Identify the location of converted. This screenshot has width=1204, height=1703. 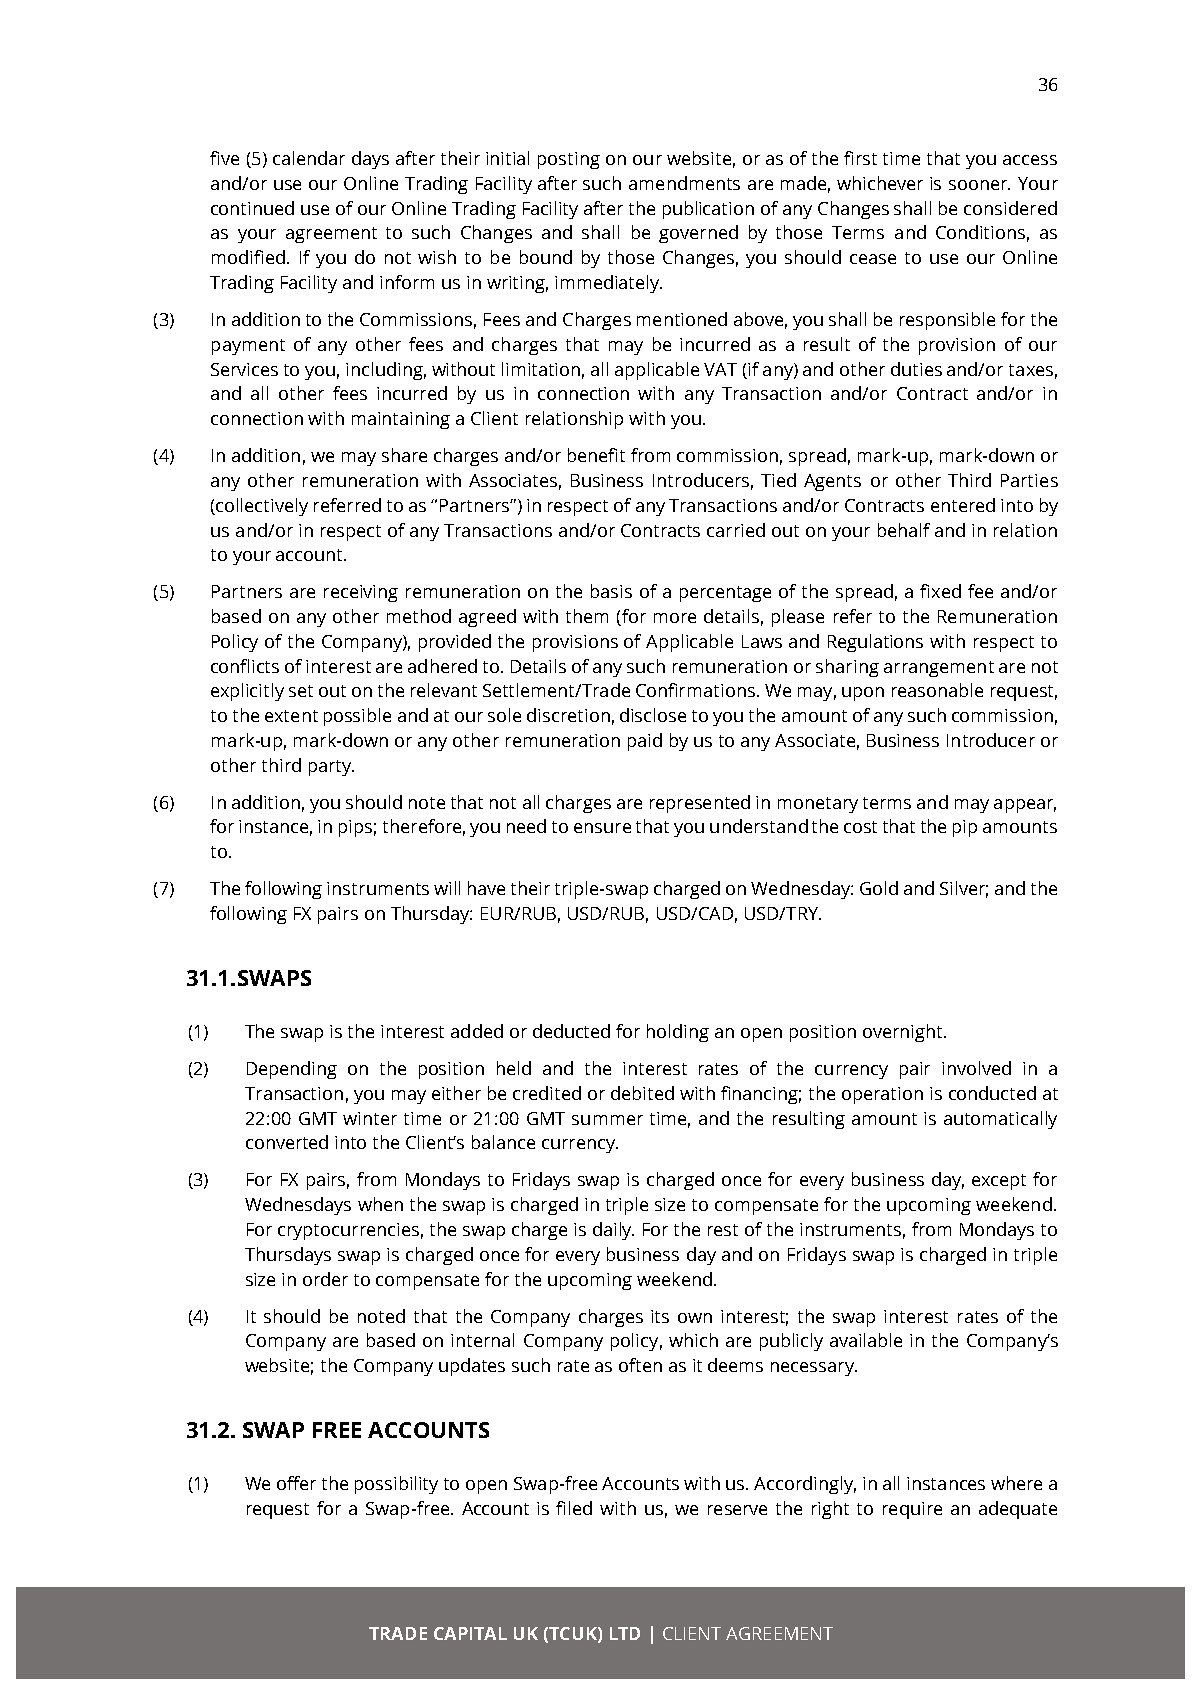
(287, 1142).
